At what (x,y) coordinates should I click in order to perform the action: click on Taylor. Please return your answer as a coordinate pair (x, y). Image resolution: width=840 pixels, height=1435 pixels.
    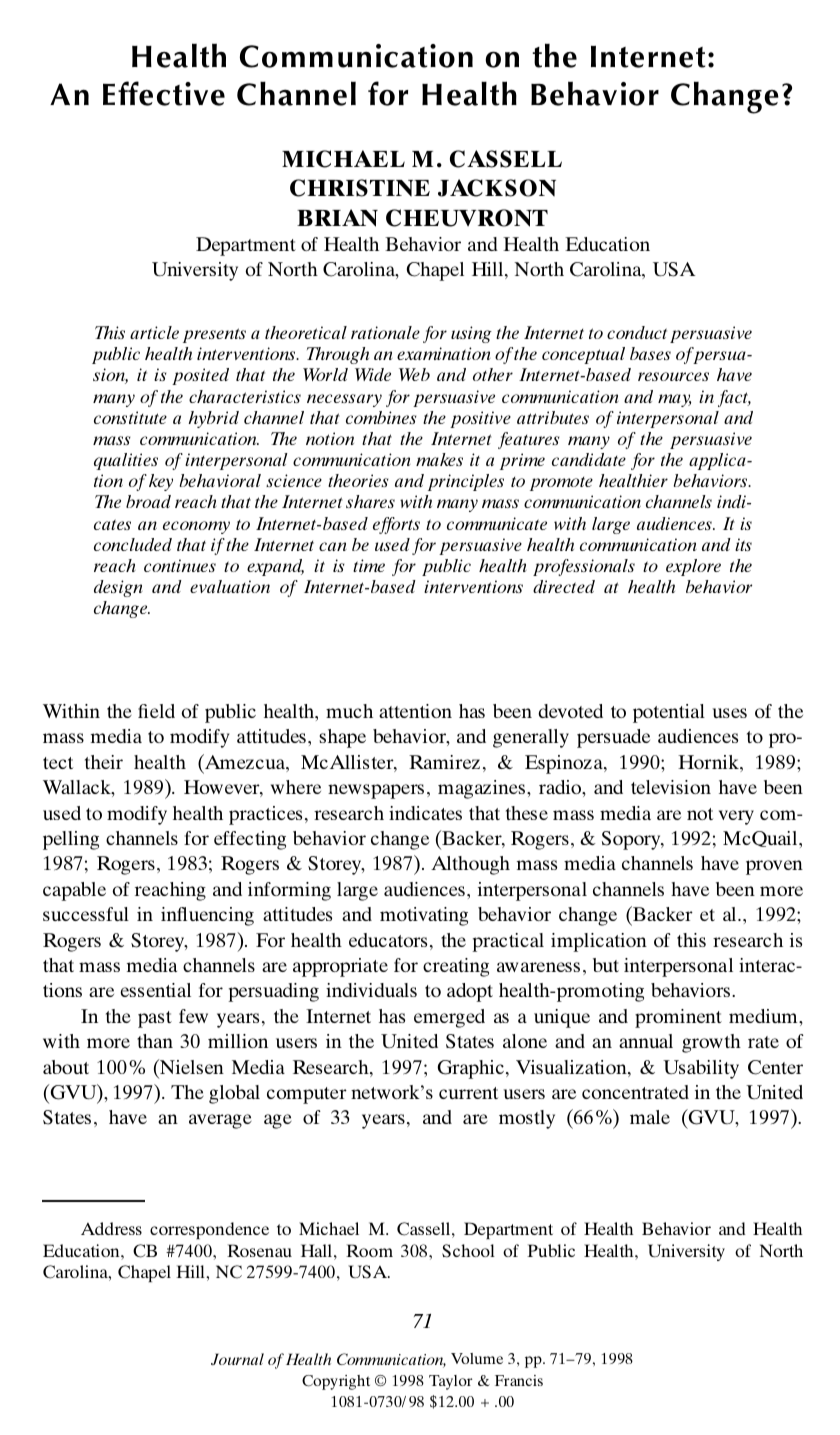
    Looking at the image, I should click on (450, 1382).
